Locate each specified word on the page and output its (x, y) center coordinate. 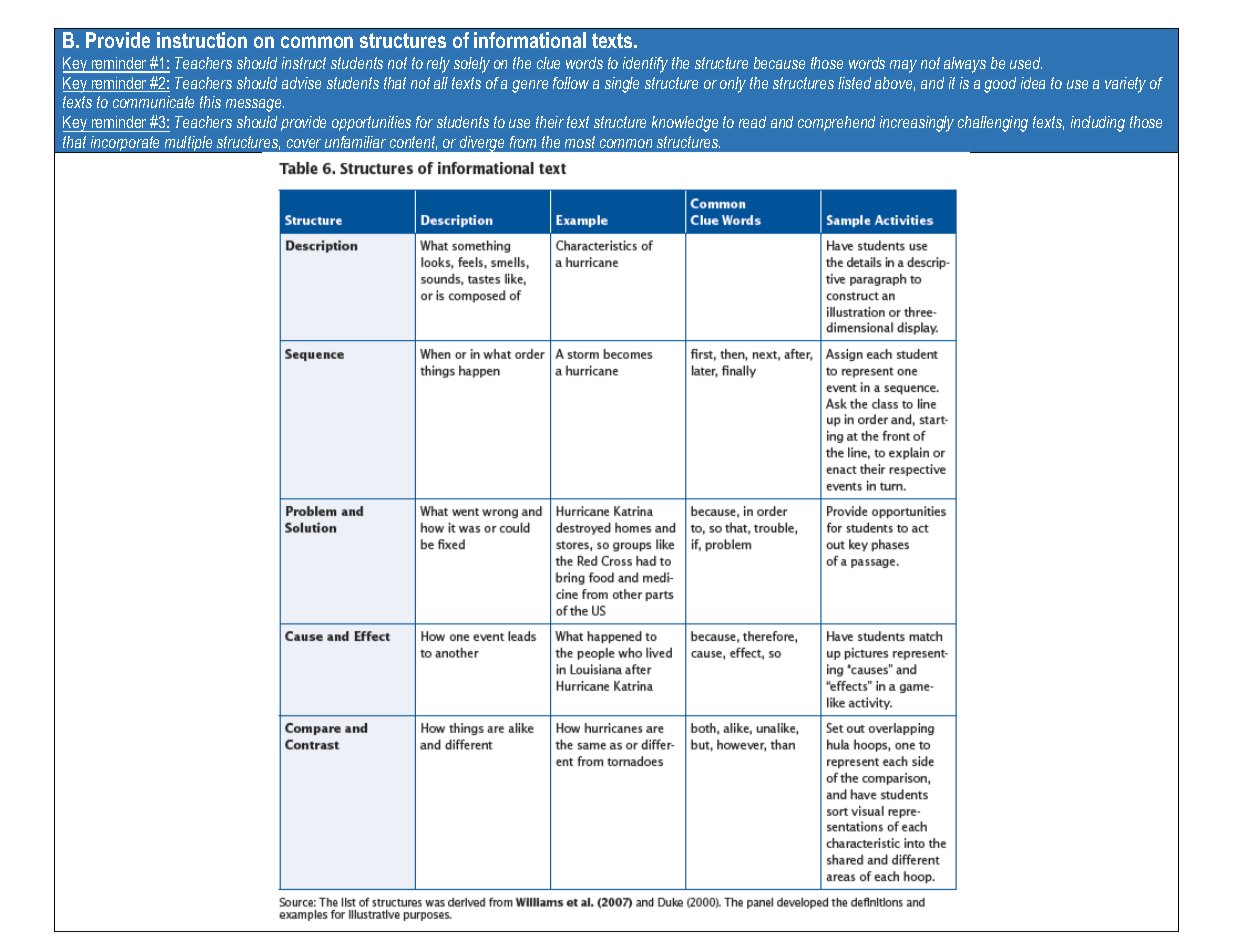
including (1098, 124)
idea (1033, 83)
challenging (993, 124)
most (580, 142)
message (255, 105)
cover (304, 143)
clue (548, 63)
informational (530, 40)
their (550, 122)
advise (301, 83)
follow (571, 83)
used (1026, 63)
